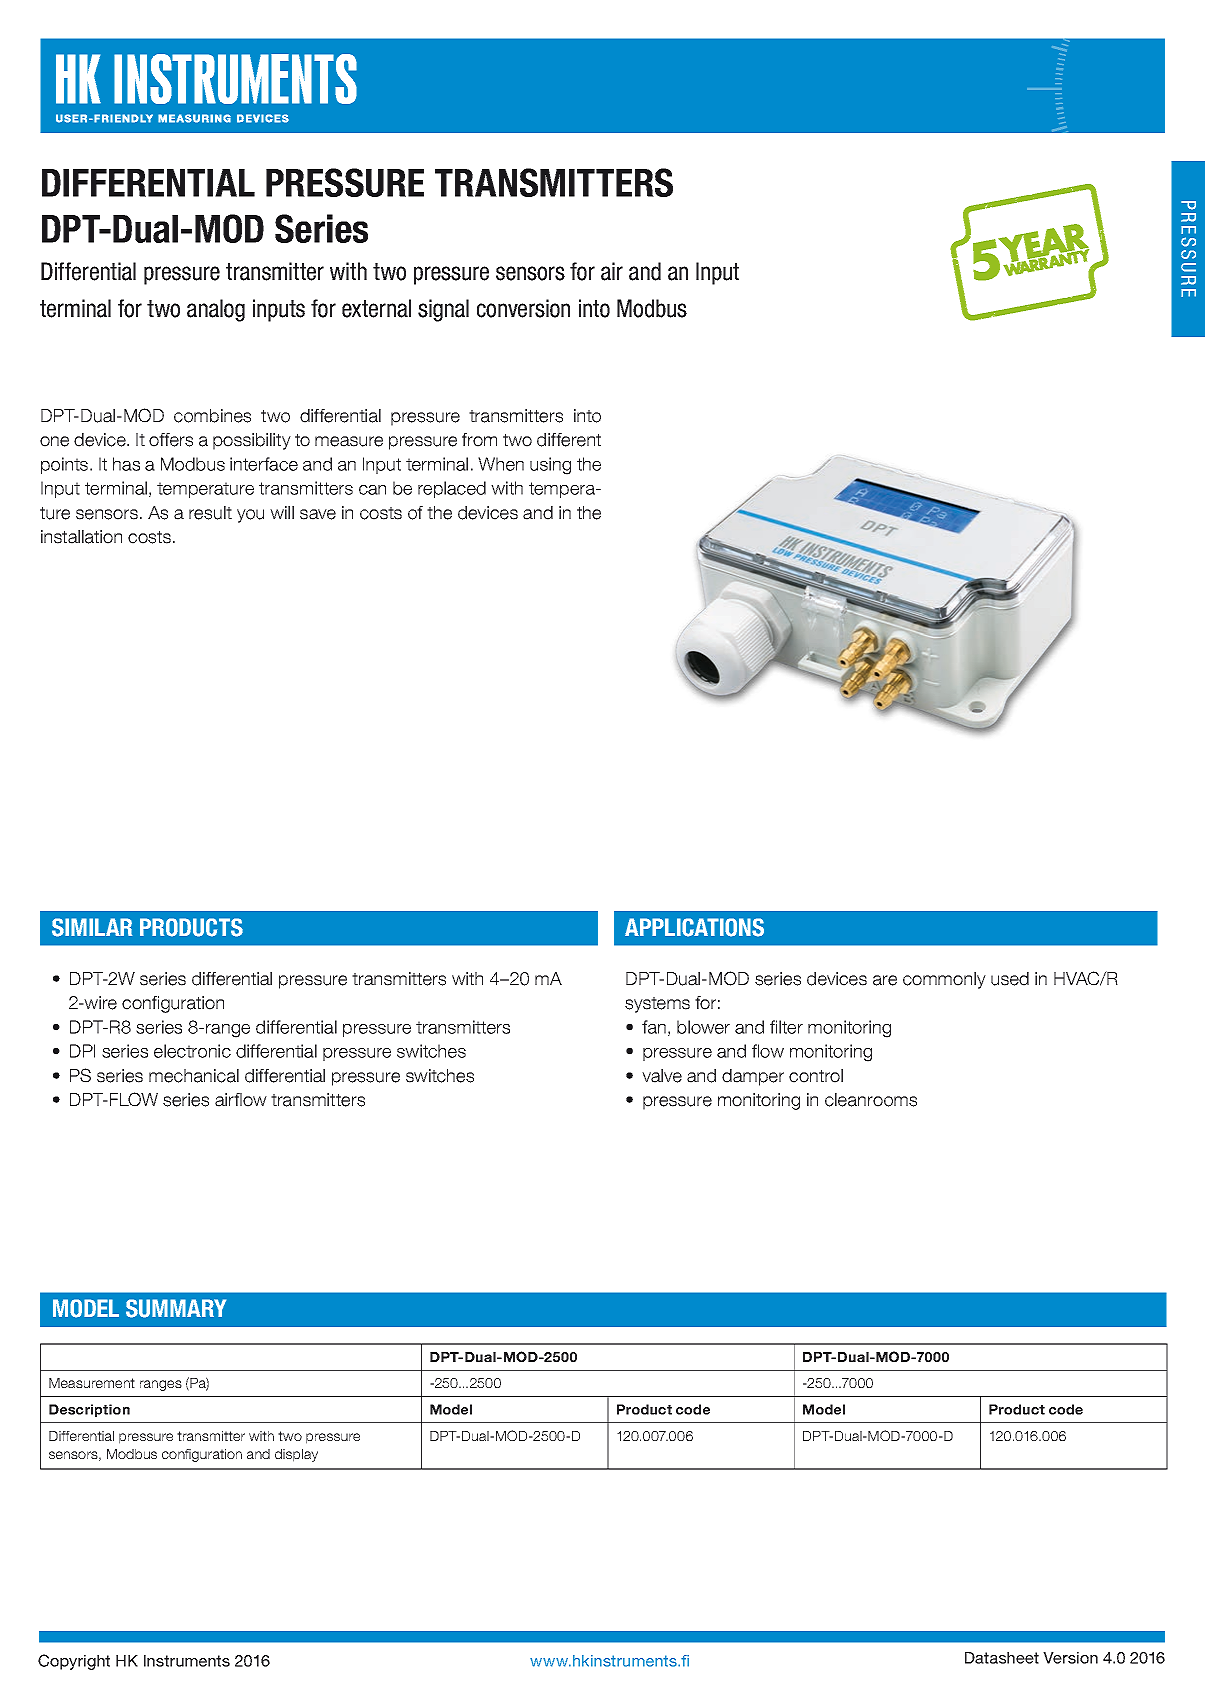 The height and width of the page is (1704, 1205). I want to click on are, so click(885, 980).
